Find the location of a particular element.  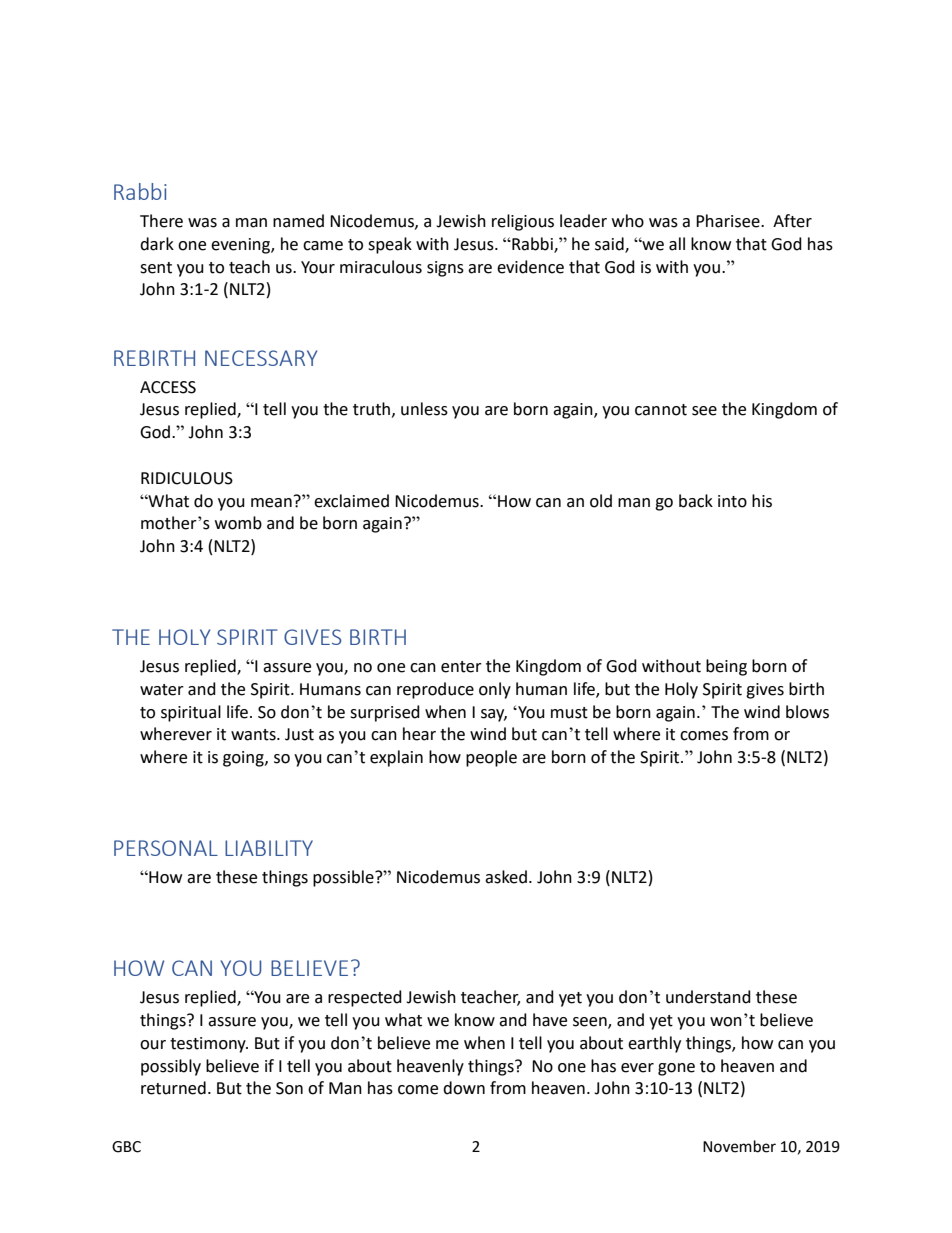

dark is located at coordinates (157, 244).
